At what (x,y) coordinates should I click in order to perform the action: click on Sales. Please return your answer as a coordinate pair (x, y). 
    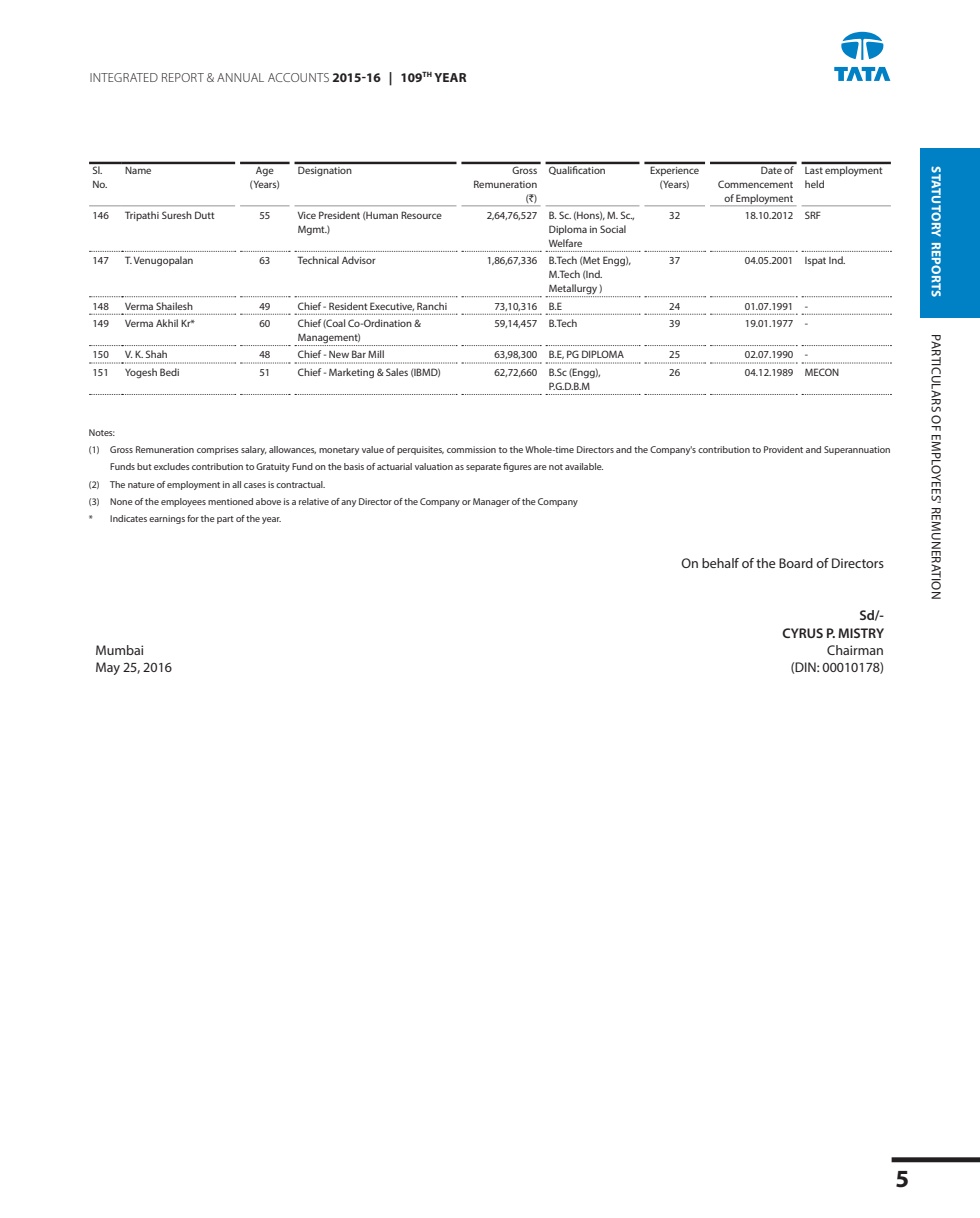
    Looking at the image, I should click on (397, 372).
